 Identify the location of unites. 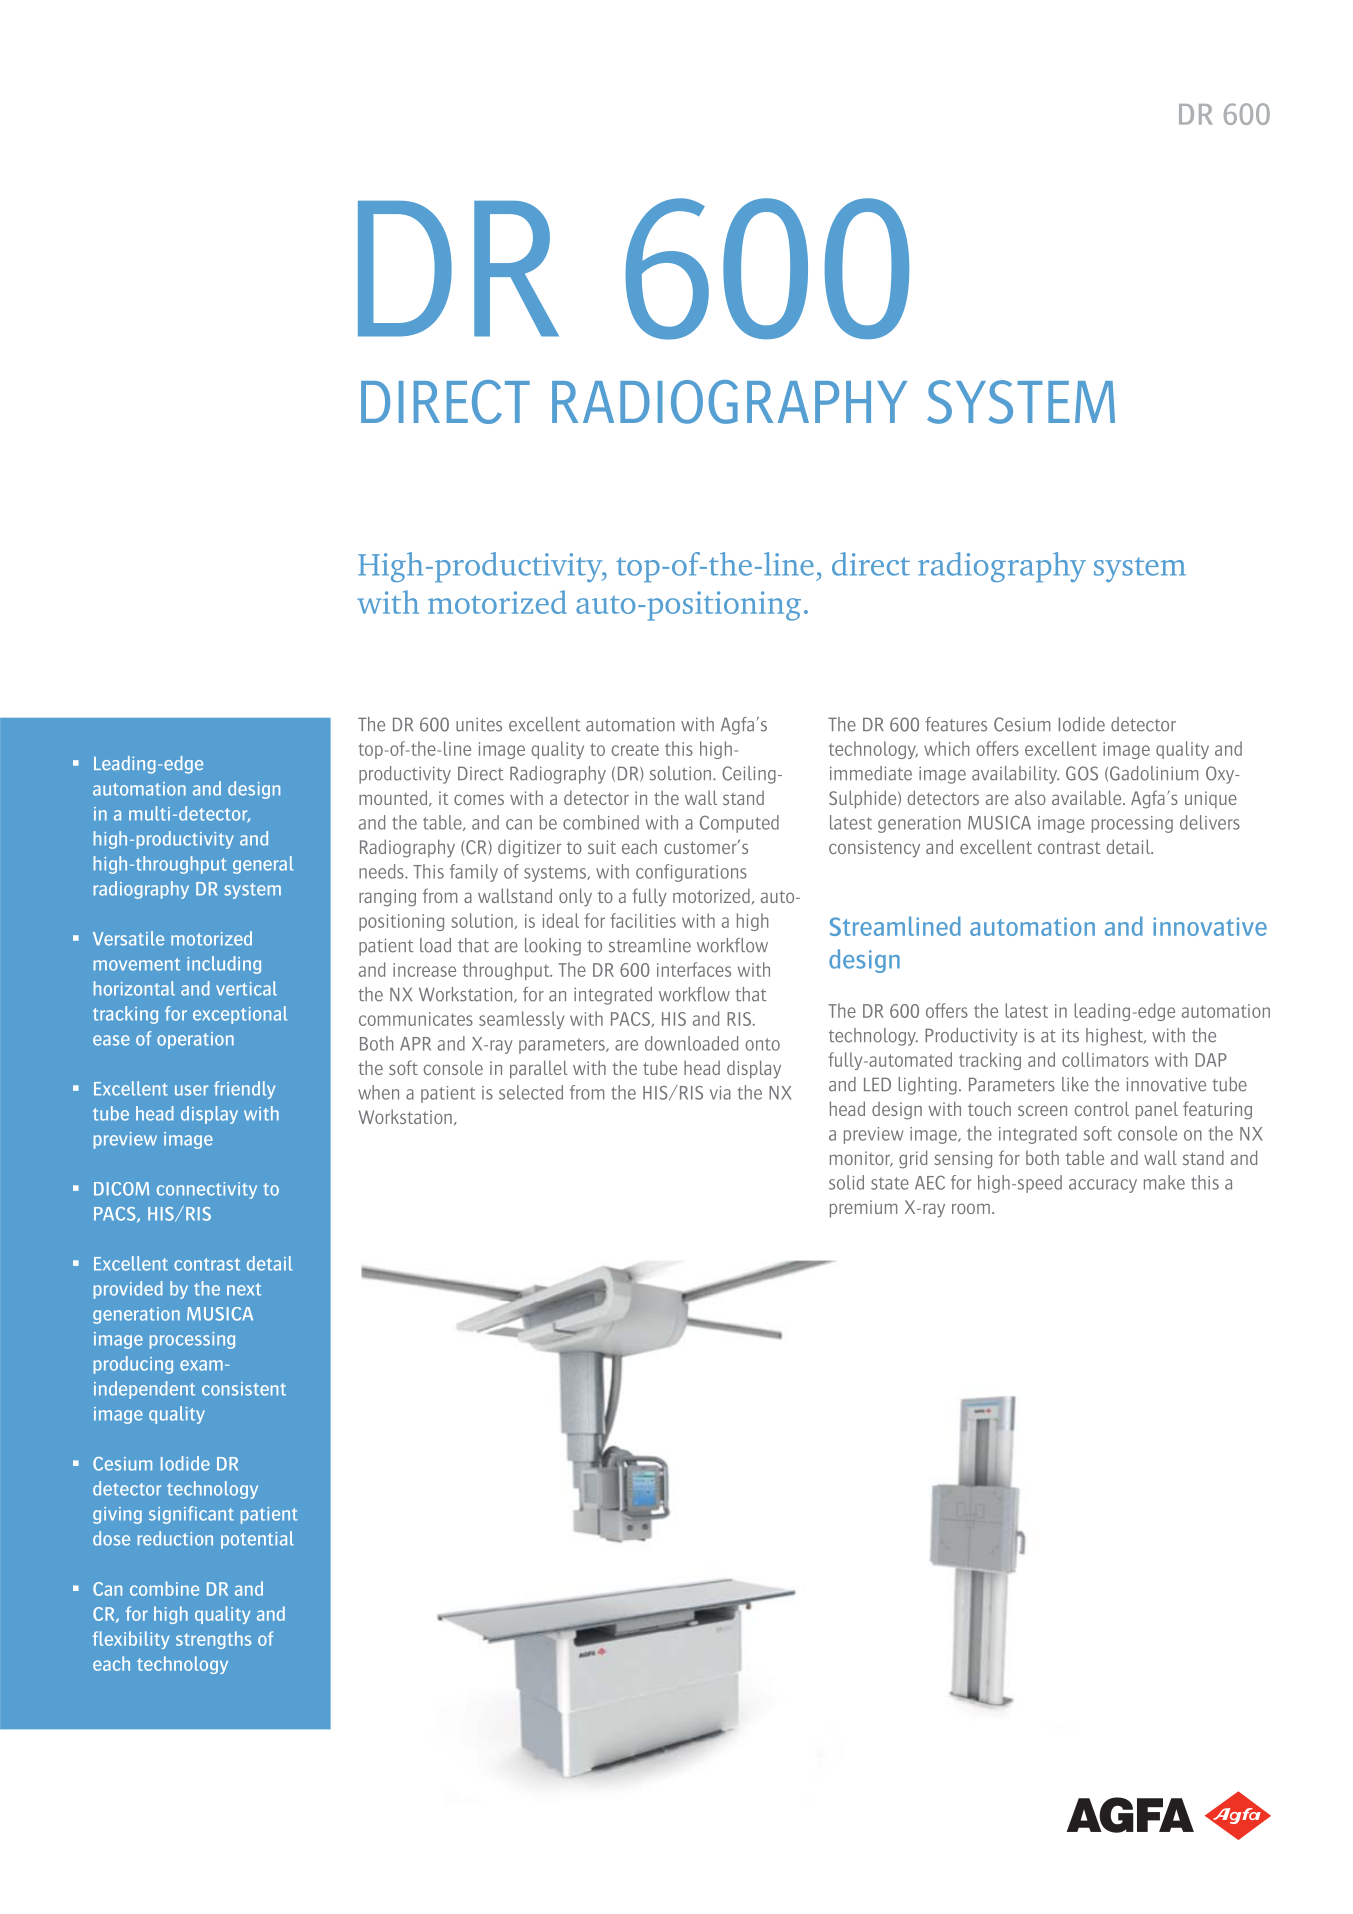
(479, 725).
